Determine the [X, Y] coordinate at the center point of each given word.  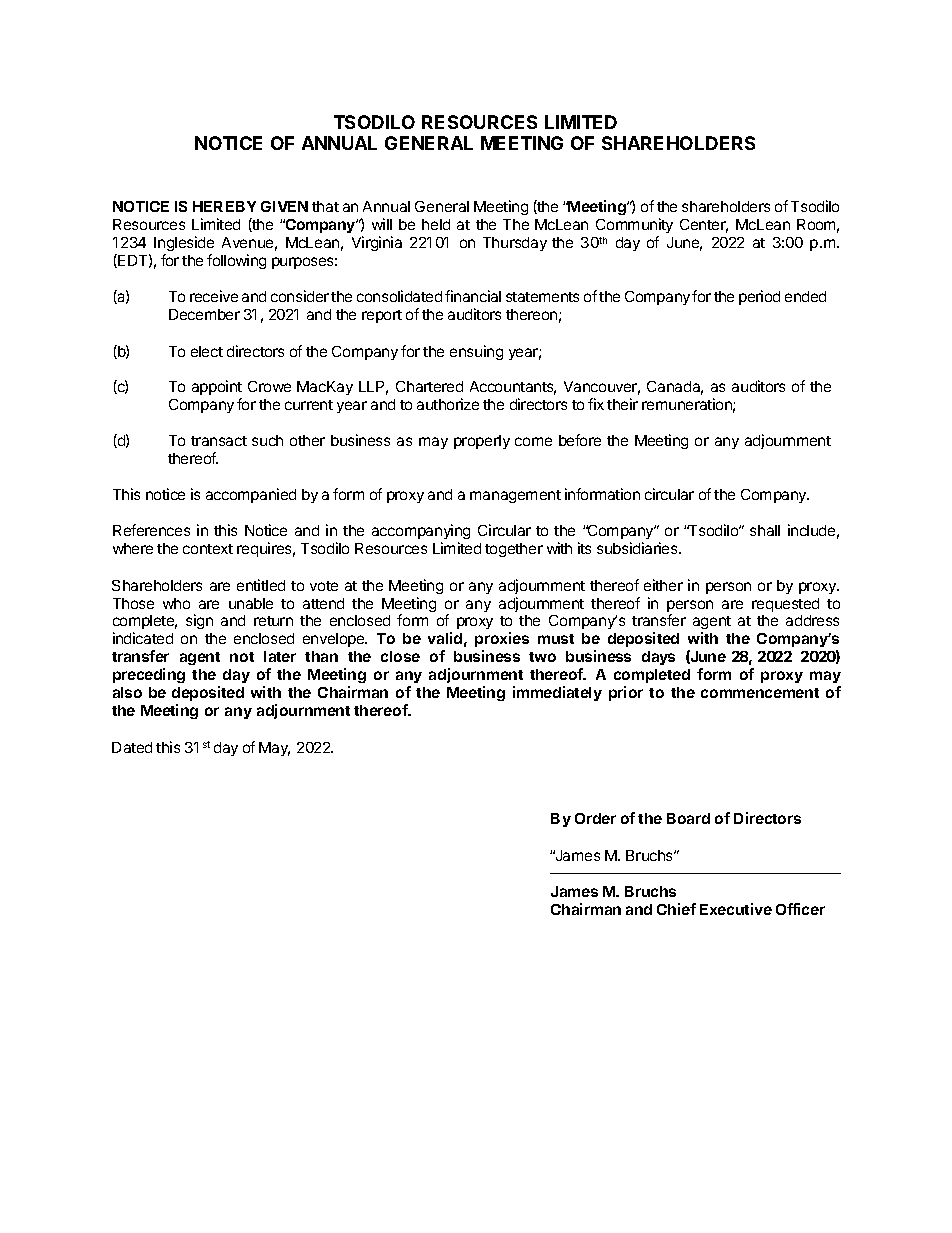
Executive [736, 909]
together [514, 550]
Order [595, 818]
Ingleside [184, 245]
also [127, 692]
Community [634, 225]
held [436, 224]
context [208, 549]
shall [765, 530]
